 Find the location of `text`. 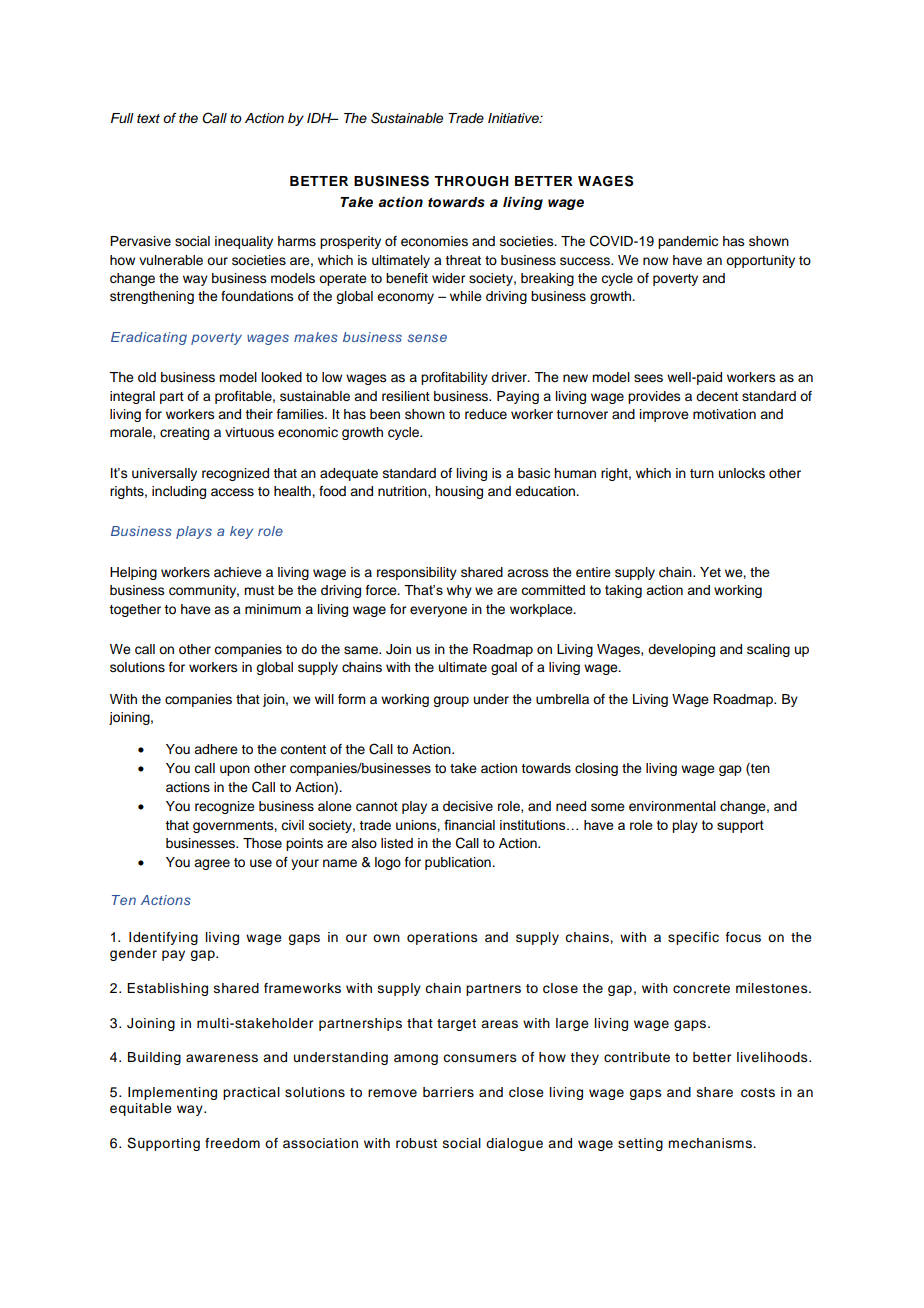

text is located at coordinates (148, 118).
